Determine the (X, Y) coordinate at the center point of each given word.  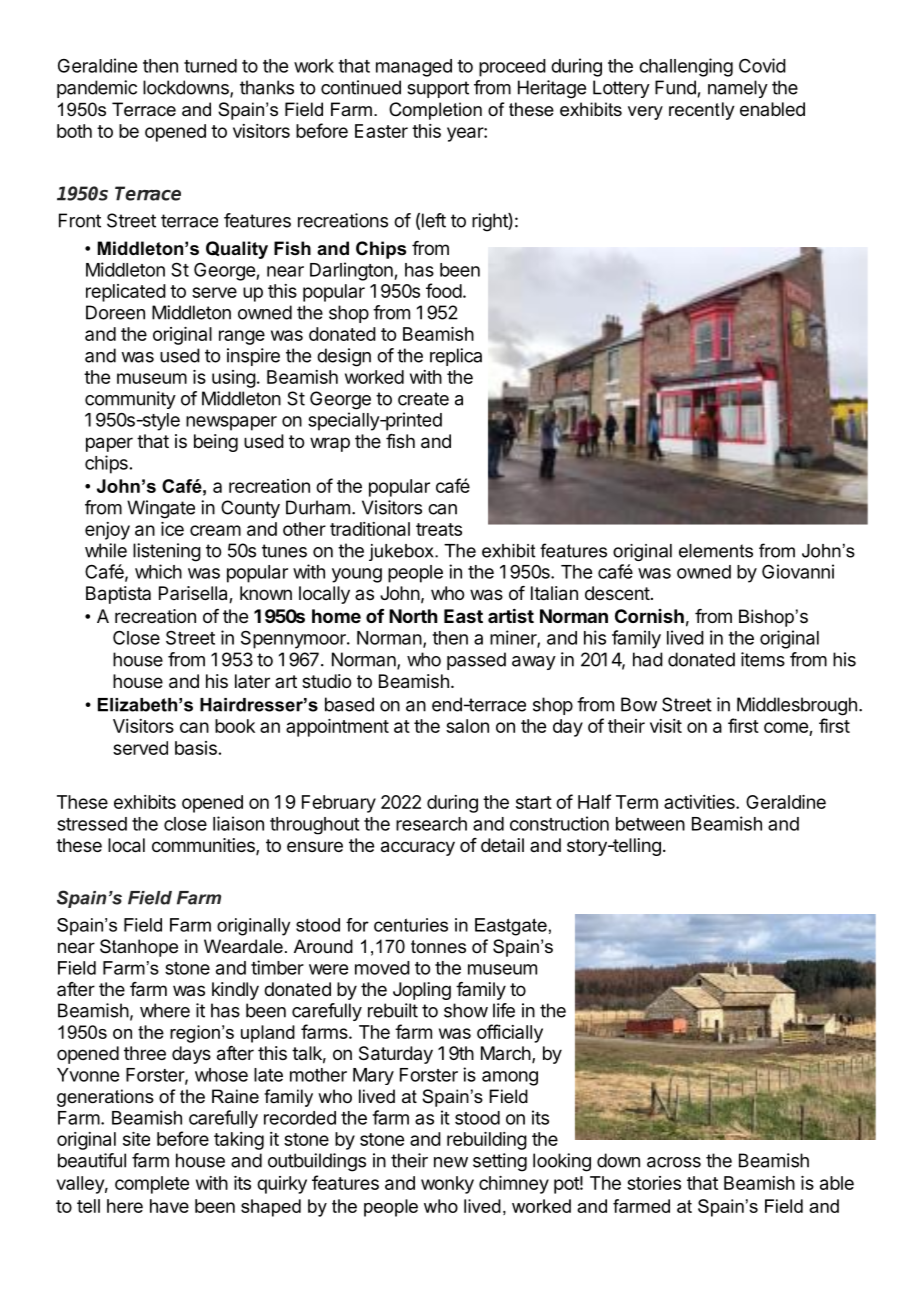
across (674, 1162)
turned (210, 66)
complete (152, 1185)
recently (702, 111)
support (438, 89)
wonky (447, 1185)
